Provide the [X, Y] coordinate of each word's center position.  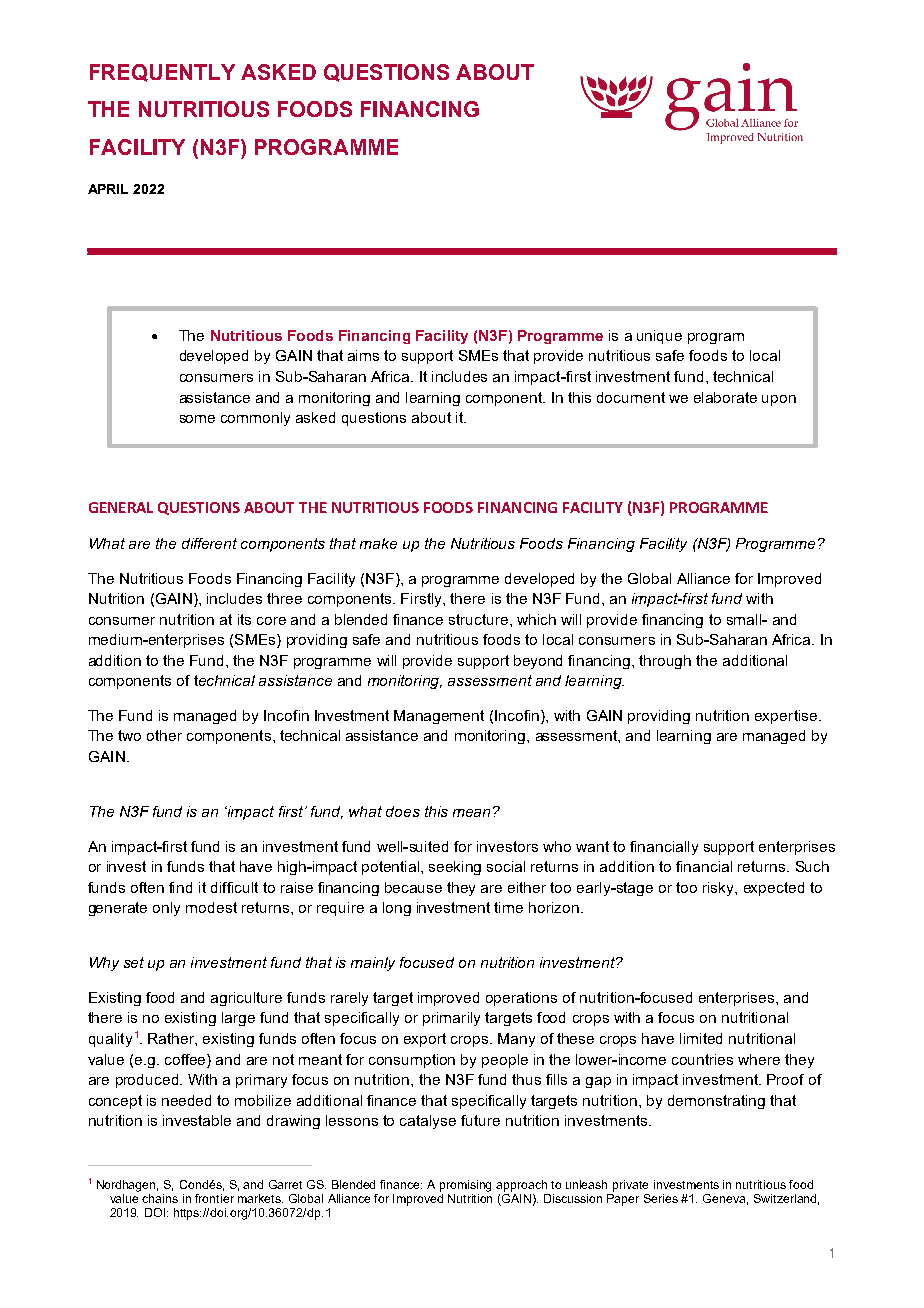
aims [363, 355]
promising [465, 1186]
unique [659, 337]
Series [661, 1198]
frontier [214, 1198]
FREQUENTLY [162, 73]
